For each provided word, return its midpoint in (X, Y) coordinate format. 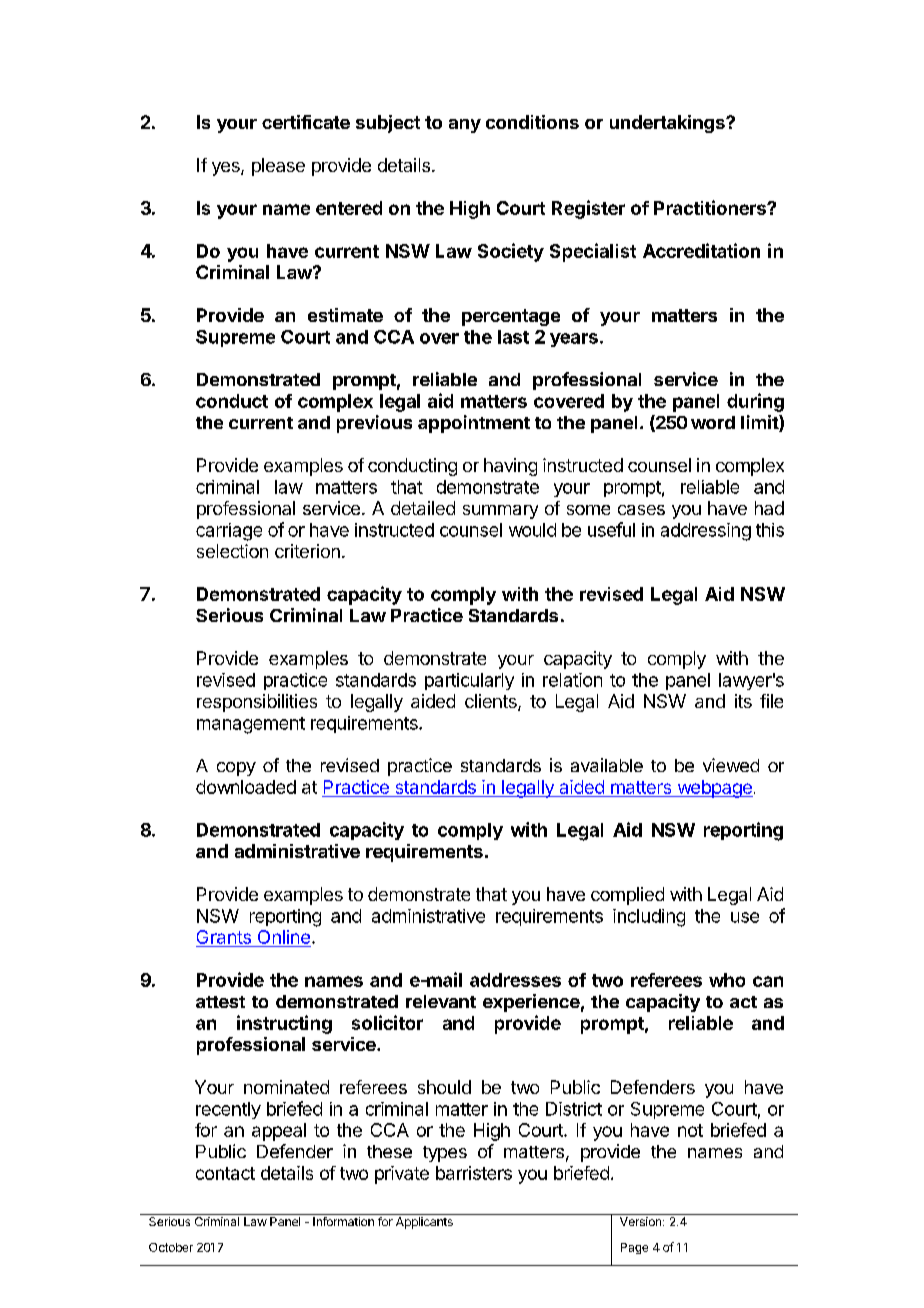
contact (225, 1173)
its (743, 701)
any (465, 126)
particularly (469, 681)
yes (227, 169)
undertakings (668, 124)
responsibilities (257, 703)
